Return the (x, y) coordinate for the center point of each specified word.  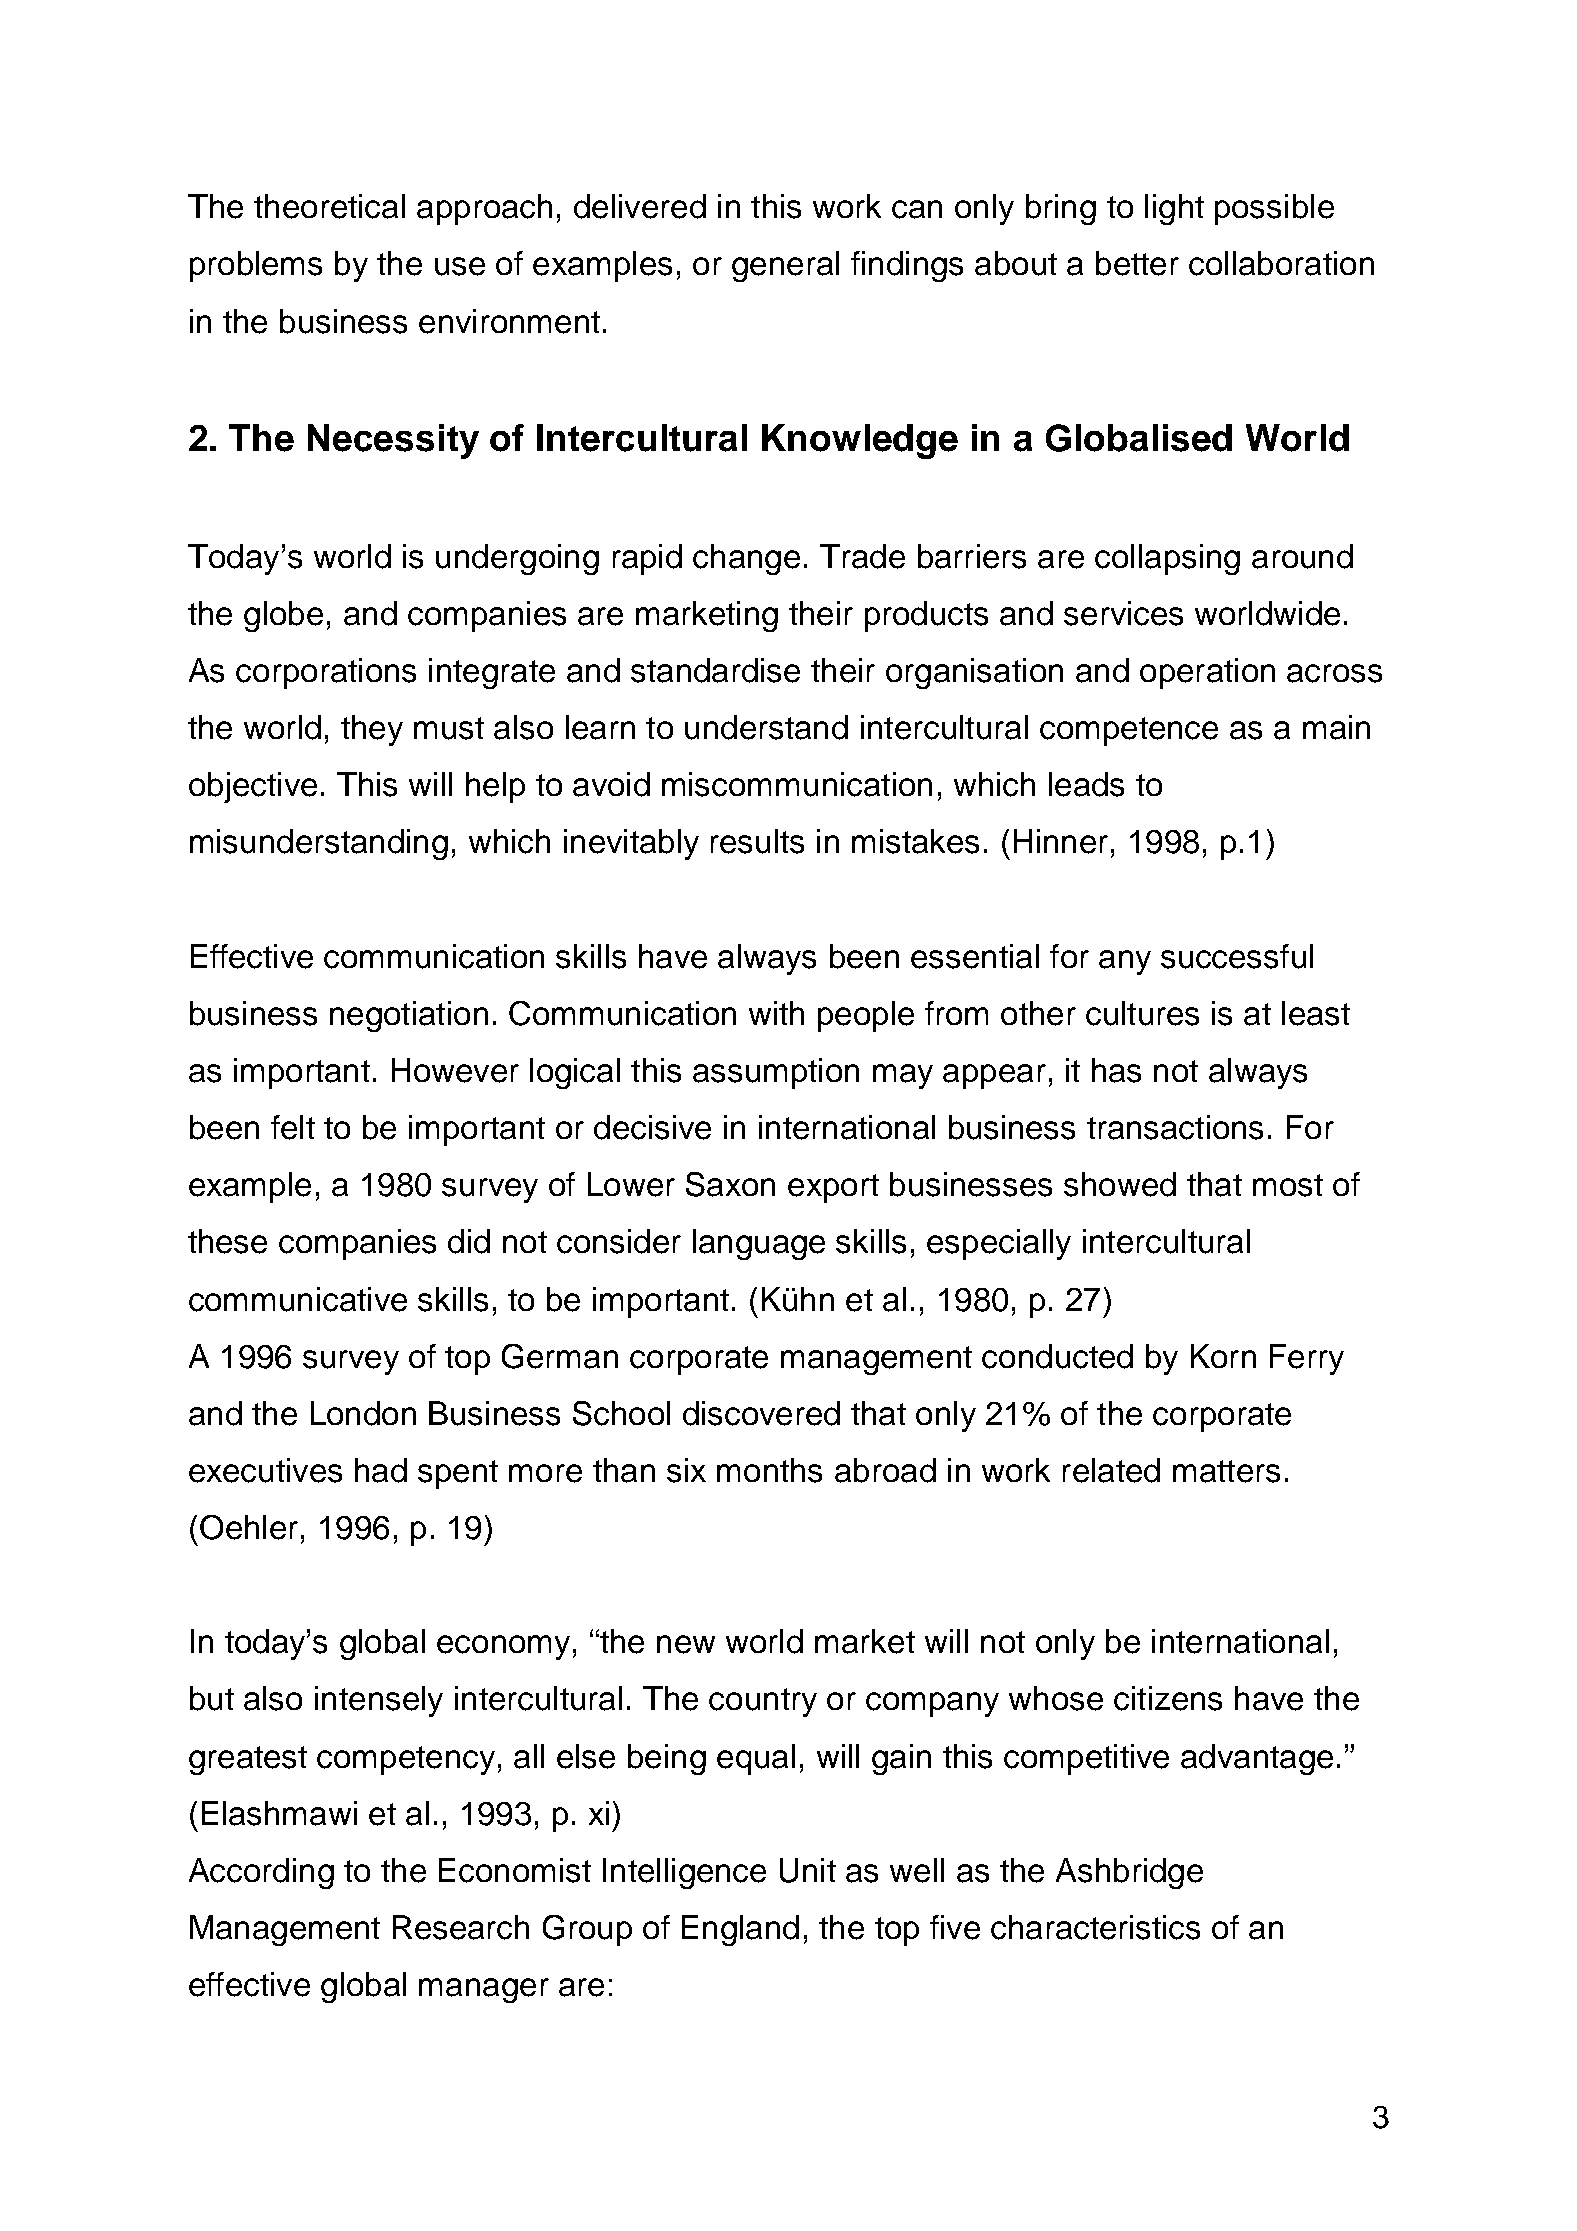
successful (1237, 956)
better (1137, 263)
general (785, 266)
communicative (298, 1299)
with (776, 1013)
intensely (379, 1701)
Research (461, 1927)
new (686, 1644)
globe (283, 616)
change (746, 559)
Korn (1223, 1356)
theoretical (329, 206)
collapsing (1167, 559)
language (759, 1244)
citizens (1168, 1698)
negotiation (409, 1016)
